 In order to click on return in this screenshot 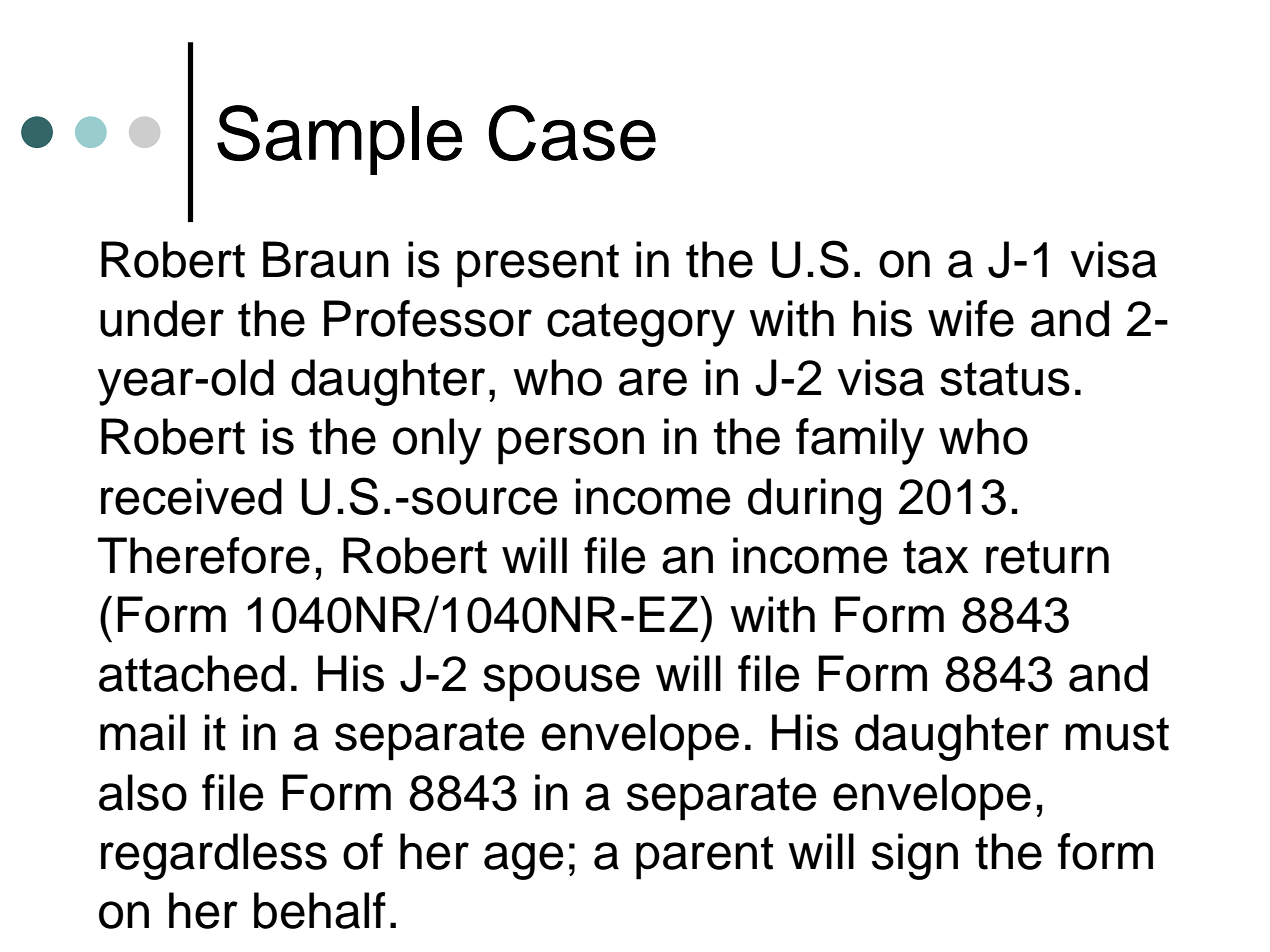, I will do `click(1047, 557)`.
